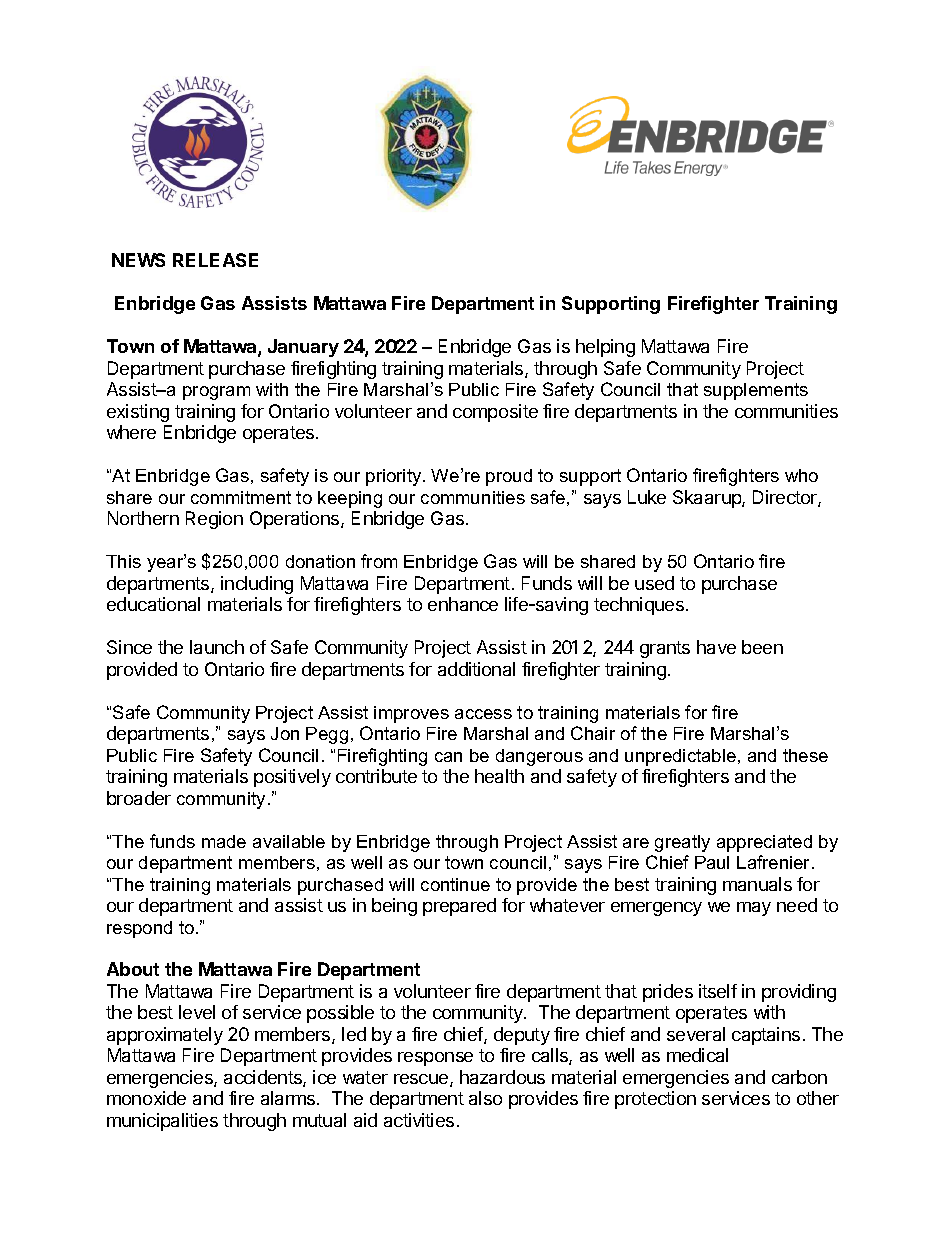  I want to click on also, so click(485, 1098).
